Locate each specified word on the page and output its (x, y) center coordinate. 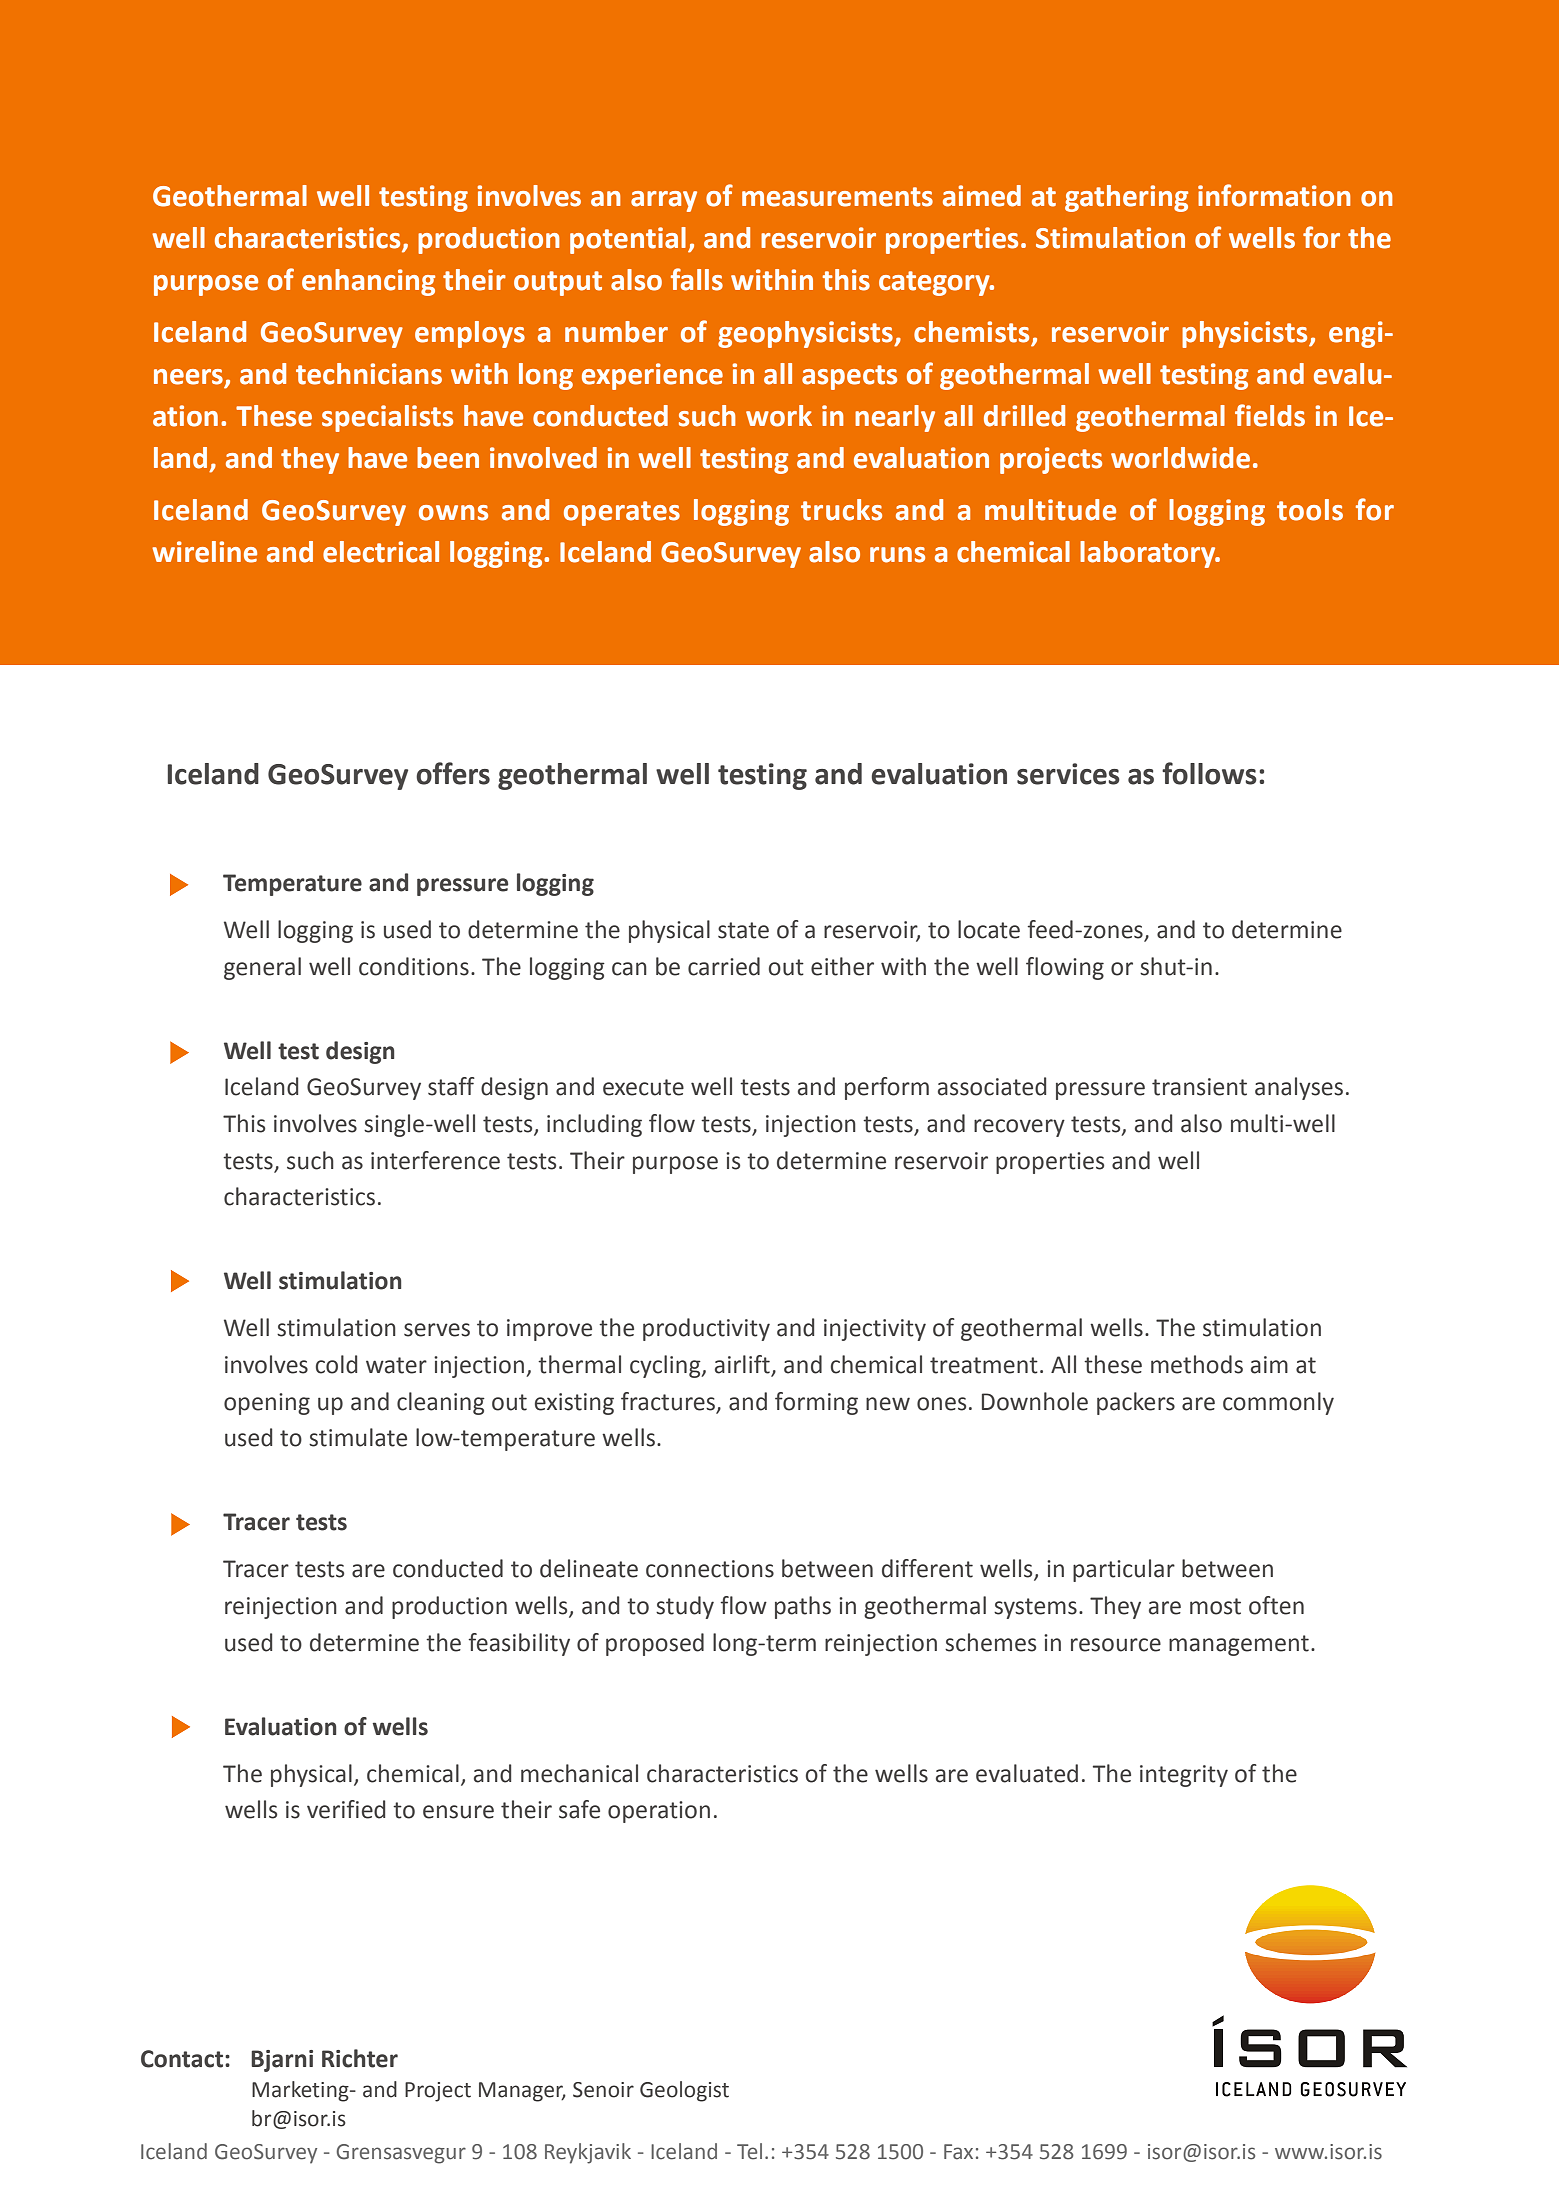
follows (1209, 773)
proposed (655, 1644)
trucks (841, 510)
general (262, 968)
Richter (360, 2058)
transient (1199, 1087)
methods (1197, 1364)
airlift (743, 1365)
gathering (1126, 198)
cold (336, 1364)
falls (697, 279)
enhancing (368, 282)
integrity (1184, 1776)
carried (724, 966)
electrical (381, 552)
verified (346, 1809)
